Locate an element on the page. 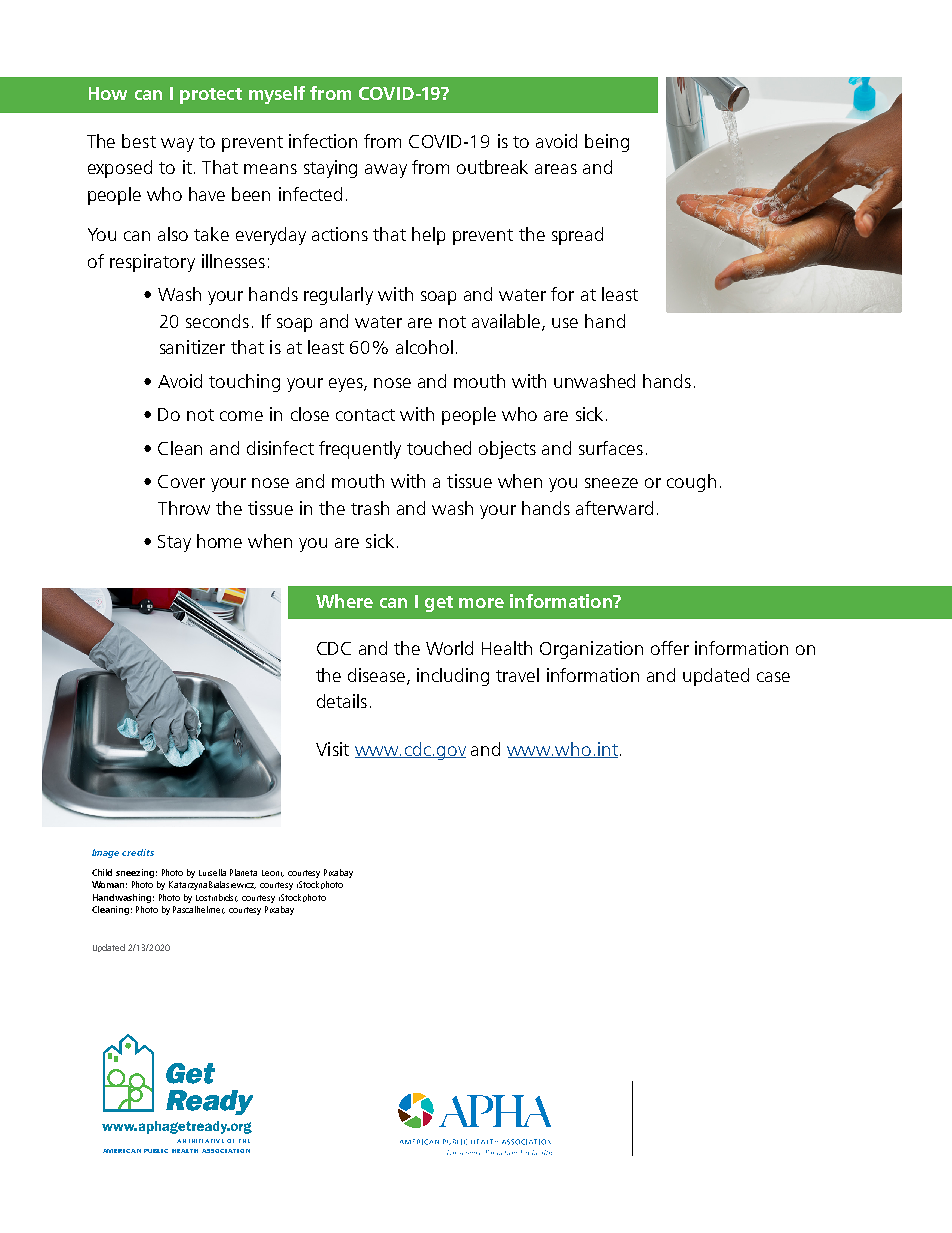 The width and height of the document is (952, 1233). Visit is located at coordinates (332, 749).
